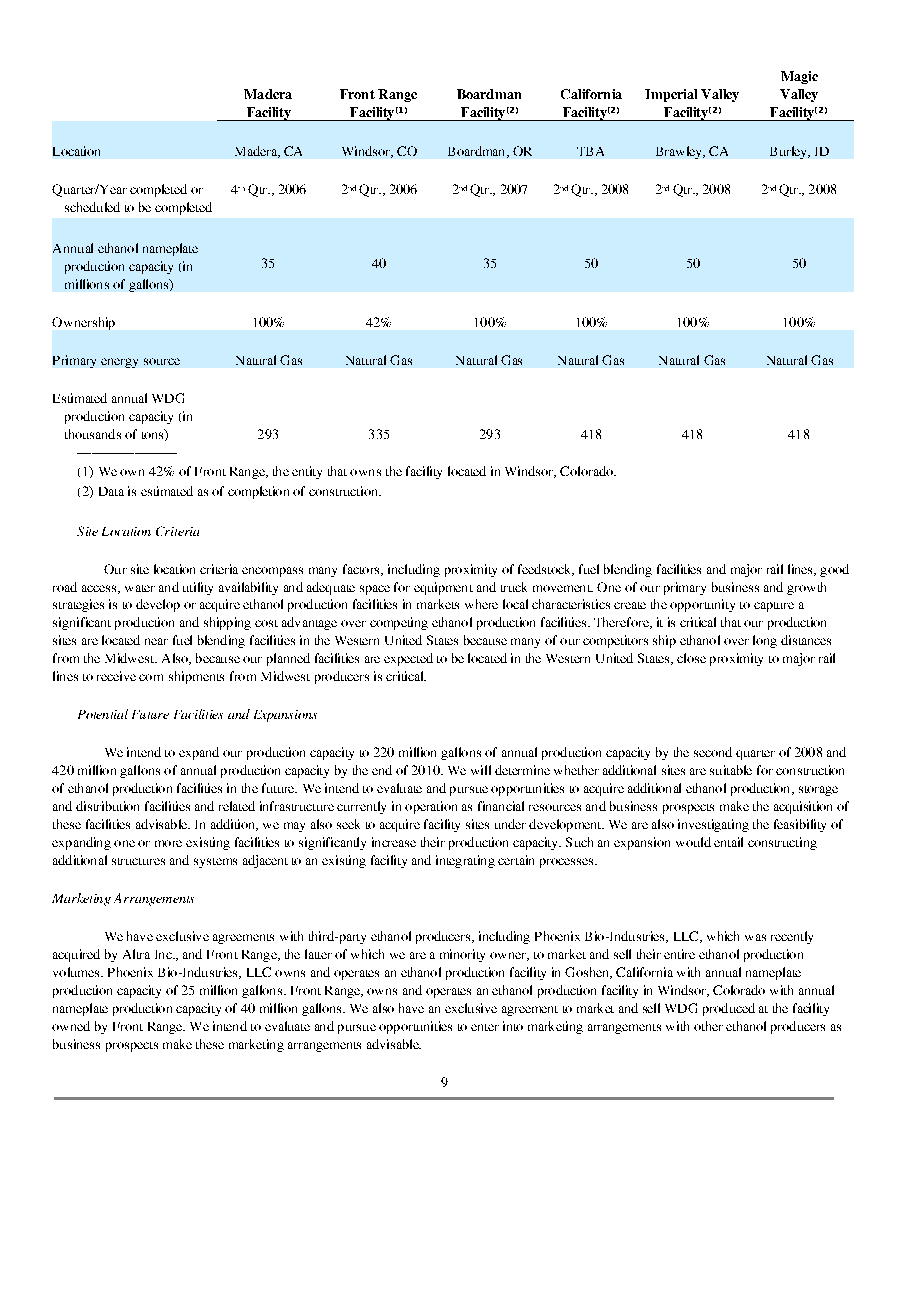 Image resolution: width=924 pixels, height=1308 pixels. What do you see at coordinates (119, 363) in the image?
I see `energy` at bounding box center [119, 363].
